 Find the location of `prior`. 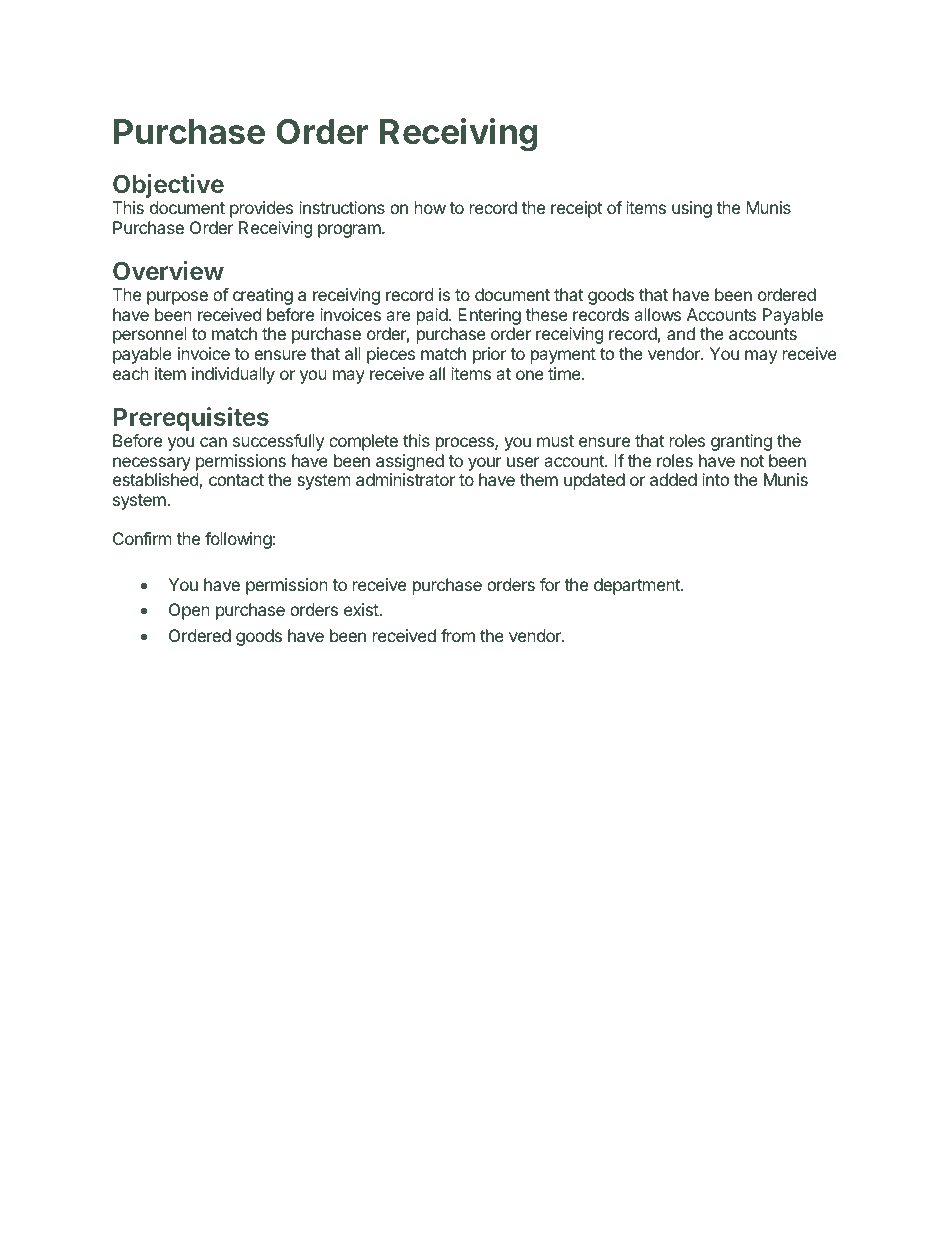

prior is located at coordinates (489, 355).
